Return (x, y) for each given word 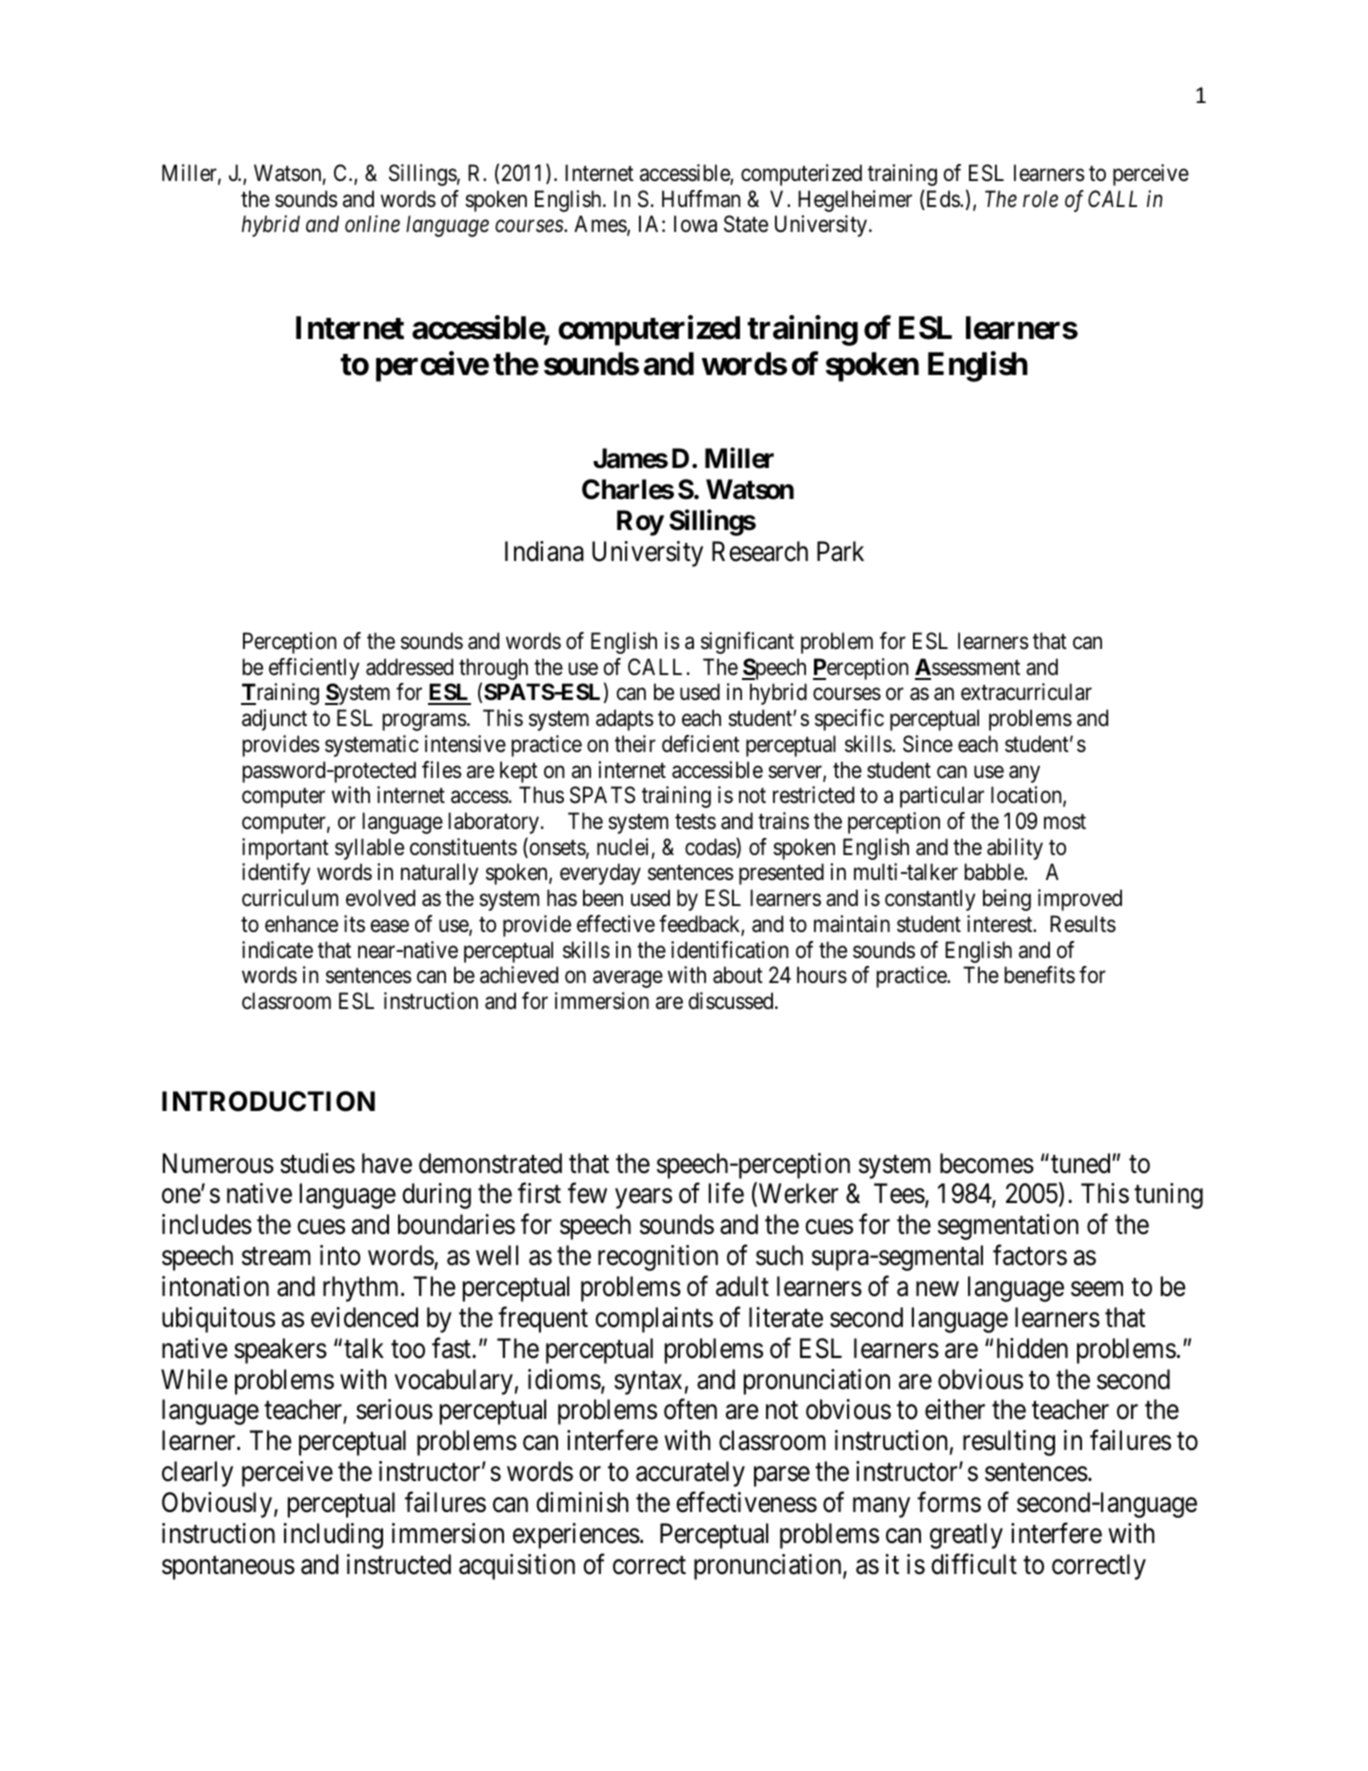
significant (747, 643)
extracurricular (1026, 692)
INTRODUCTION (268, 1101)
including (333, 1536)
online (372, 224)
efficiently (314, 669)
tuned (1082, 1163)
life (726, 1193)
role (1040, 199)
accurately (690, 1474)
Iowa (695, 224)
